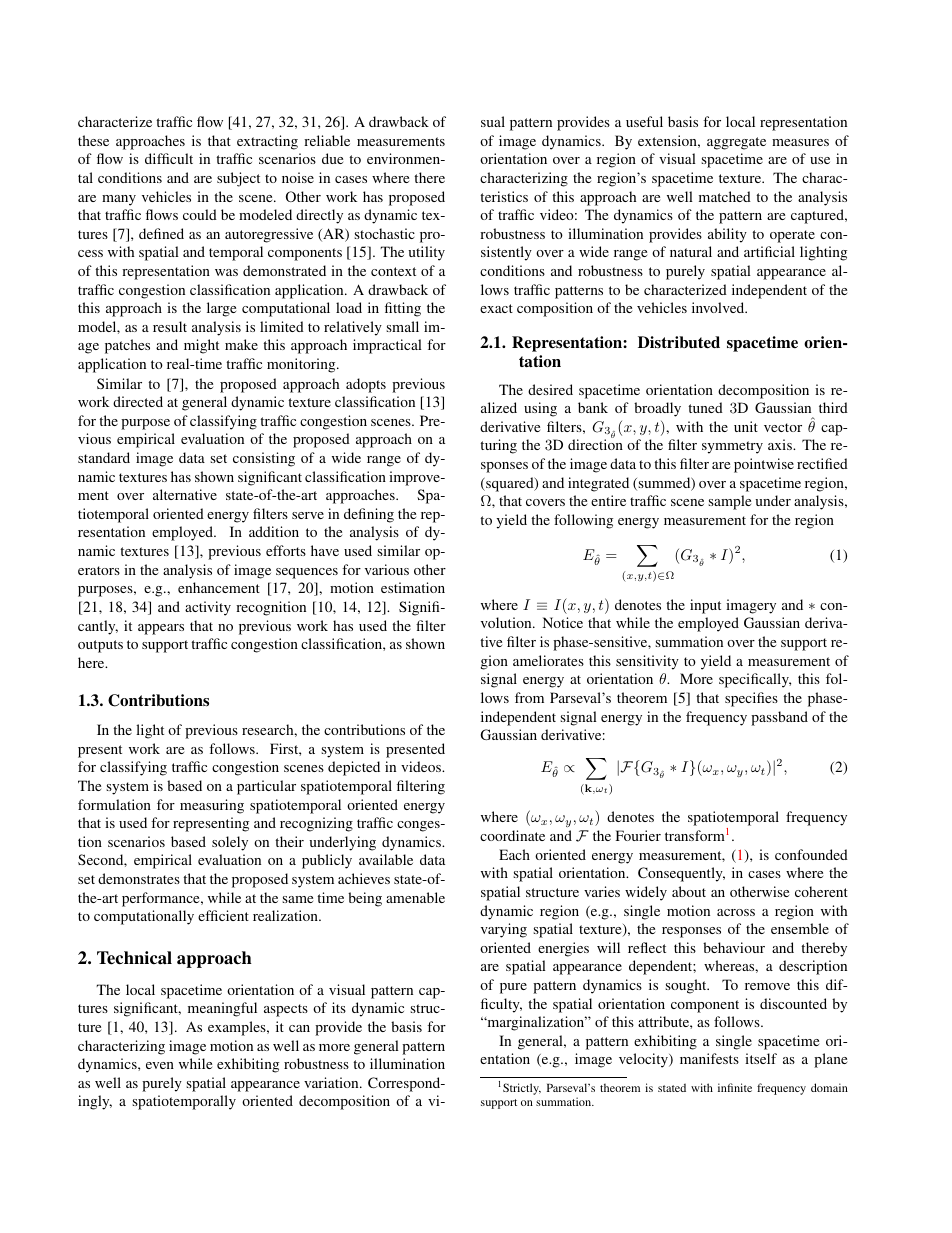  What do you see at coordinates (160, 1065) in the screenshot?
I see `even` at bounding box center [160, 1065].
